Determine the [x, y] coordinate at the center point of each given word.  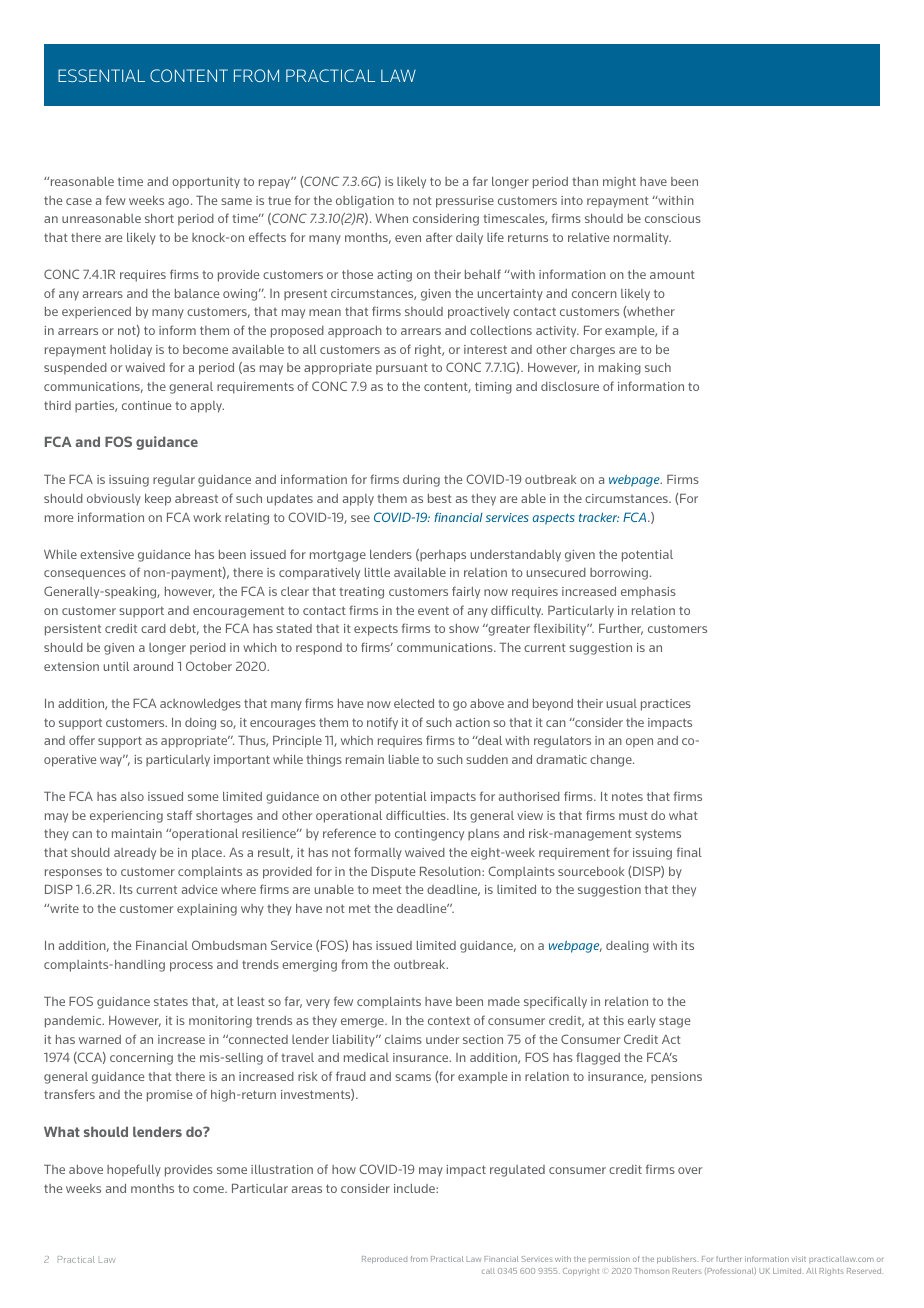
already [135, 854]
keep [158, 500]
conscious [673, 218]
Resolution [451, 871]
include [415, 1188]
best [440, 498]
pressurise [465, 202]
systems [658, 835]
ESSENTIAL [101, 75]
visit [799, 1259]
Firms [683, 479]
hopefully [134, 1170]
